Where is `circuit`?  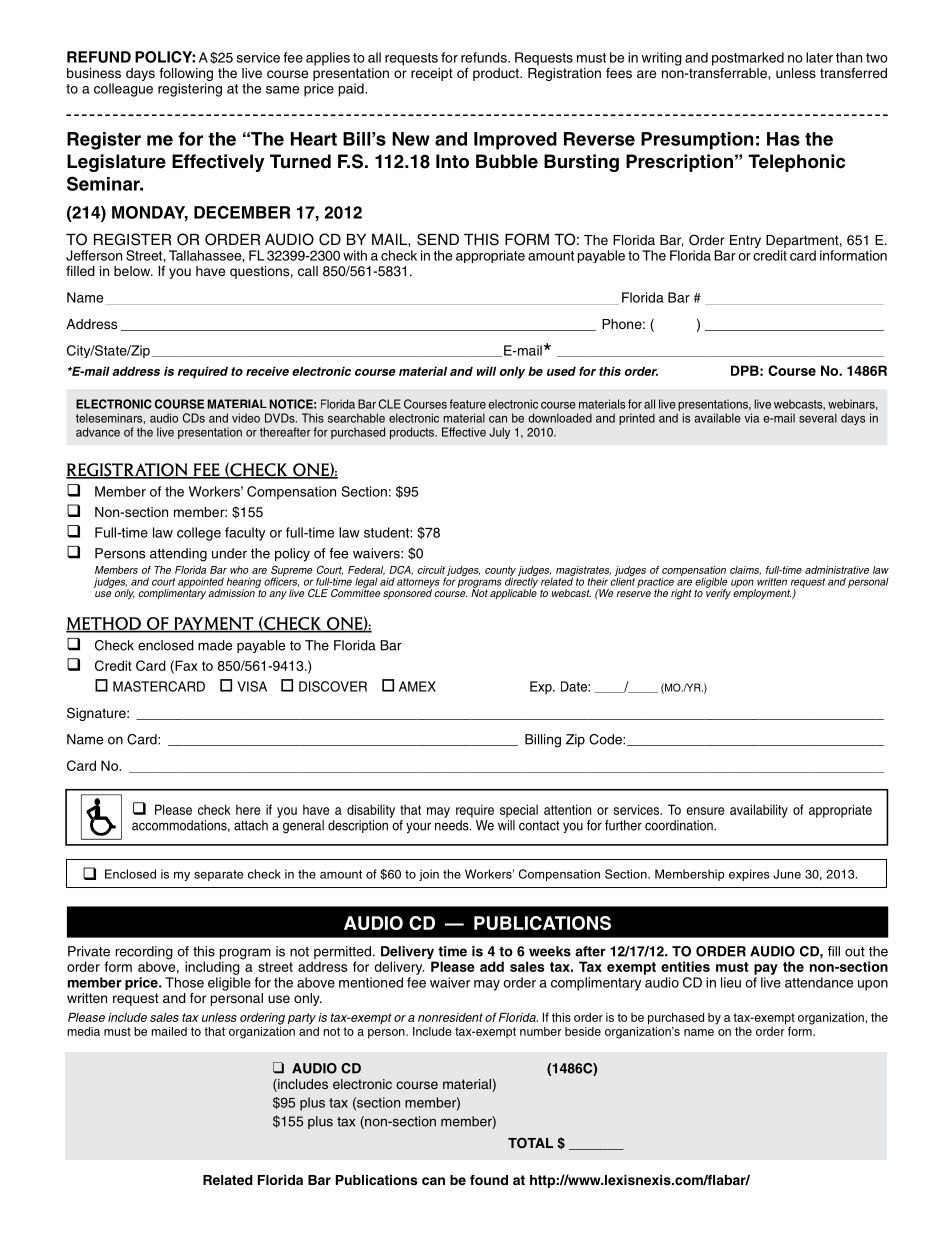
circuit is located at coordinates (431, 570).
